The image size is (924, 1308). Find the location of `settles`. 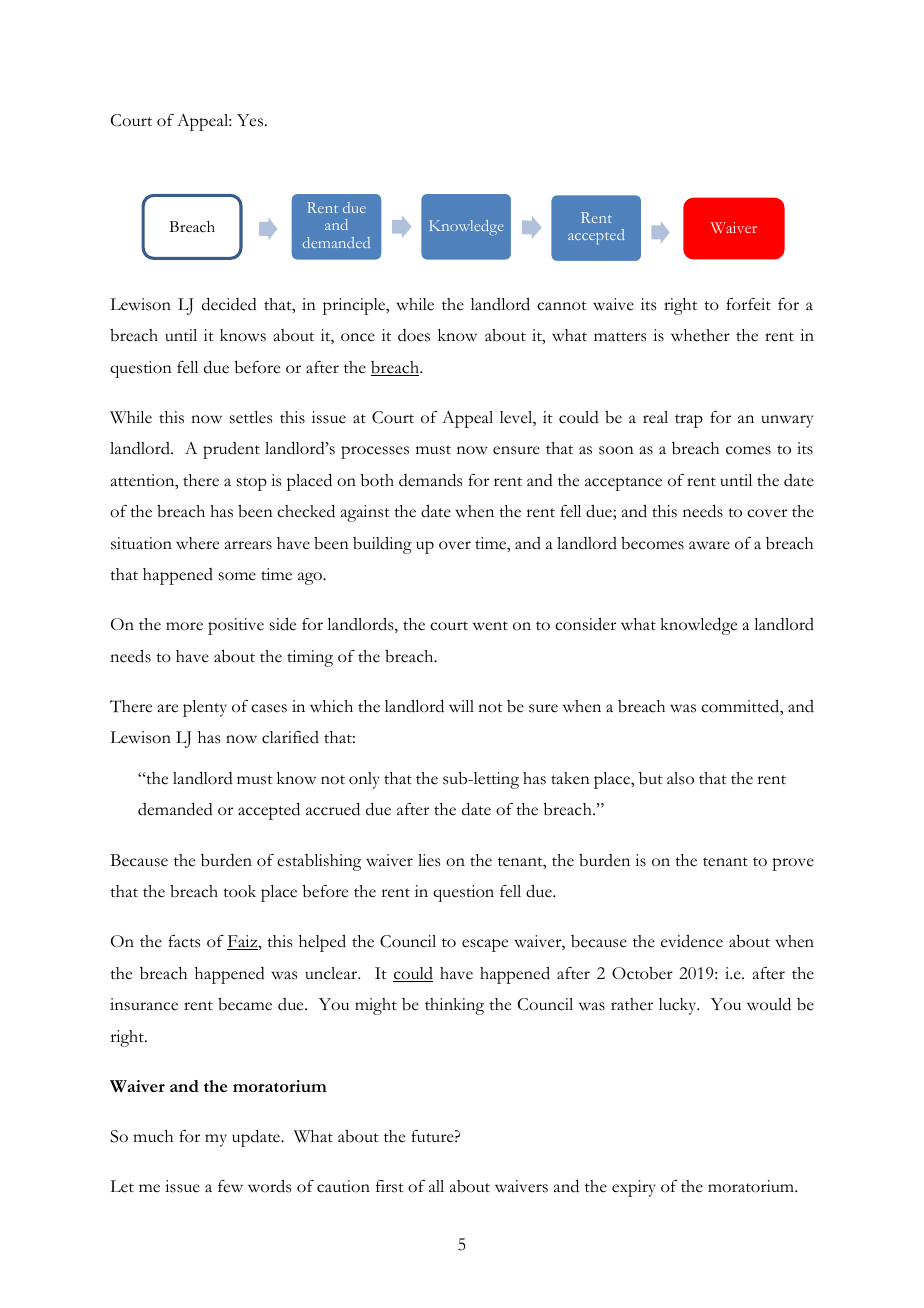

settles is located at coordinates (251, 417).
